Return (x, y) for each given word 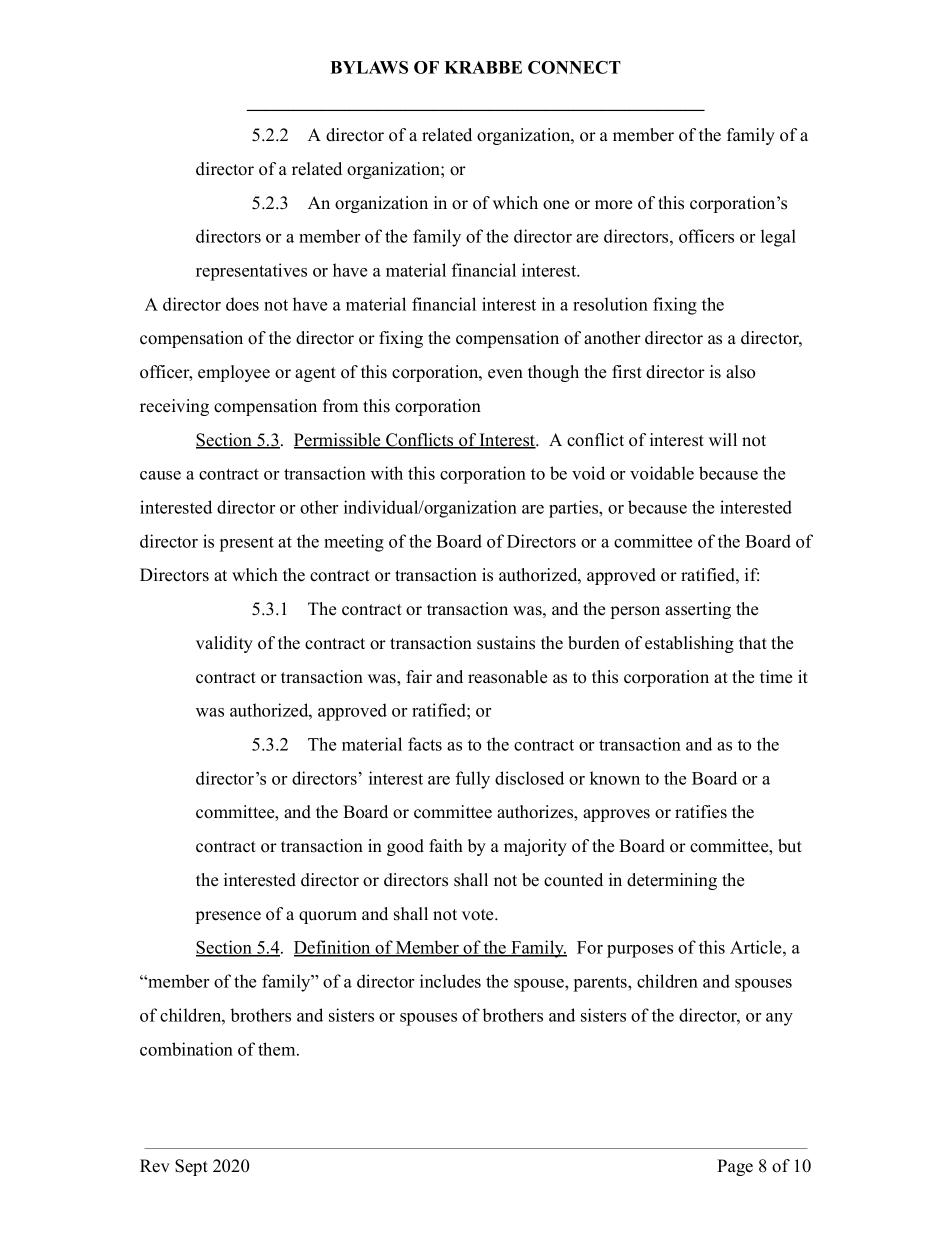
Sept (191, 1167)
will (723, 439)
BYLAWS (369, 67)
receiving (174, 407)
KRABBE (483, 67)
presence (228, 917)
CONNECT (574, 67)
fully (473, 780)
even (505, 374)
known (615, 778)
